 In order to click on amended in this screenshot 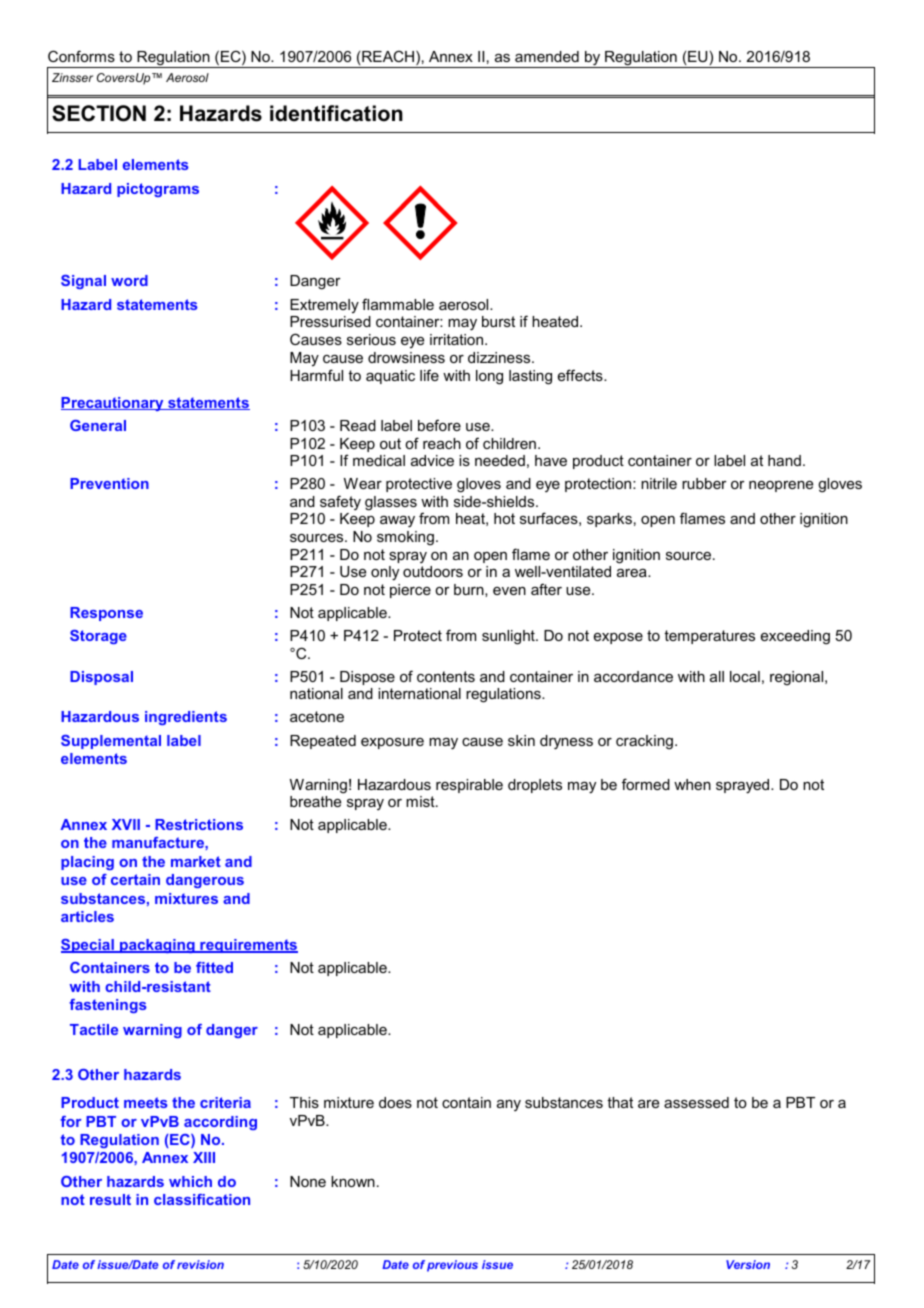, I will do `click(547, 56)`.
